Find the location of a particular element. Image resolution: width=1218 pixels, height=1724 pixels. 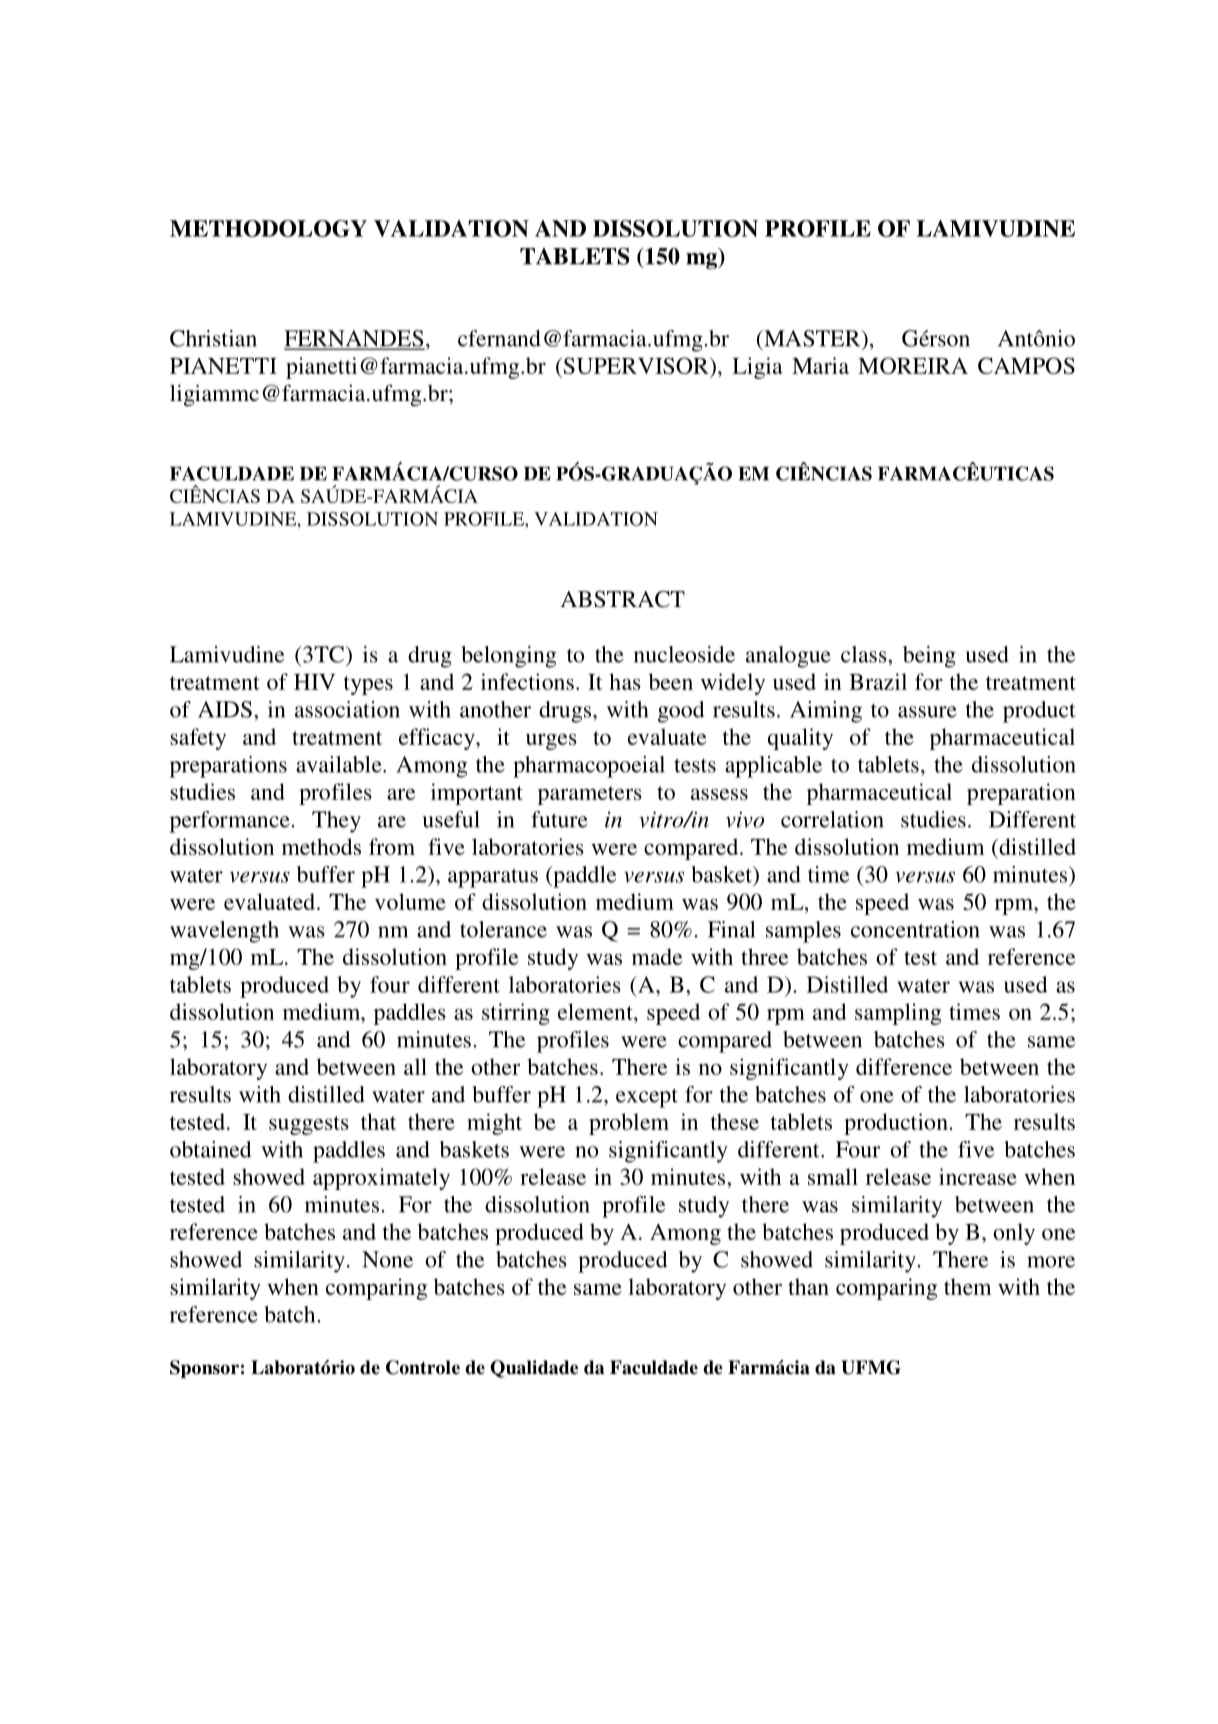

MASTER is located at coordinates (812, 338).
